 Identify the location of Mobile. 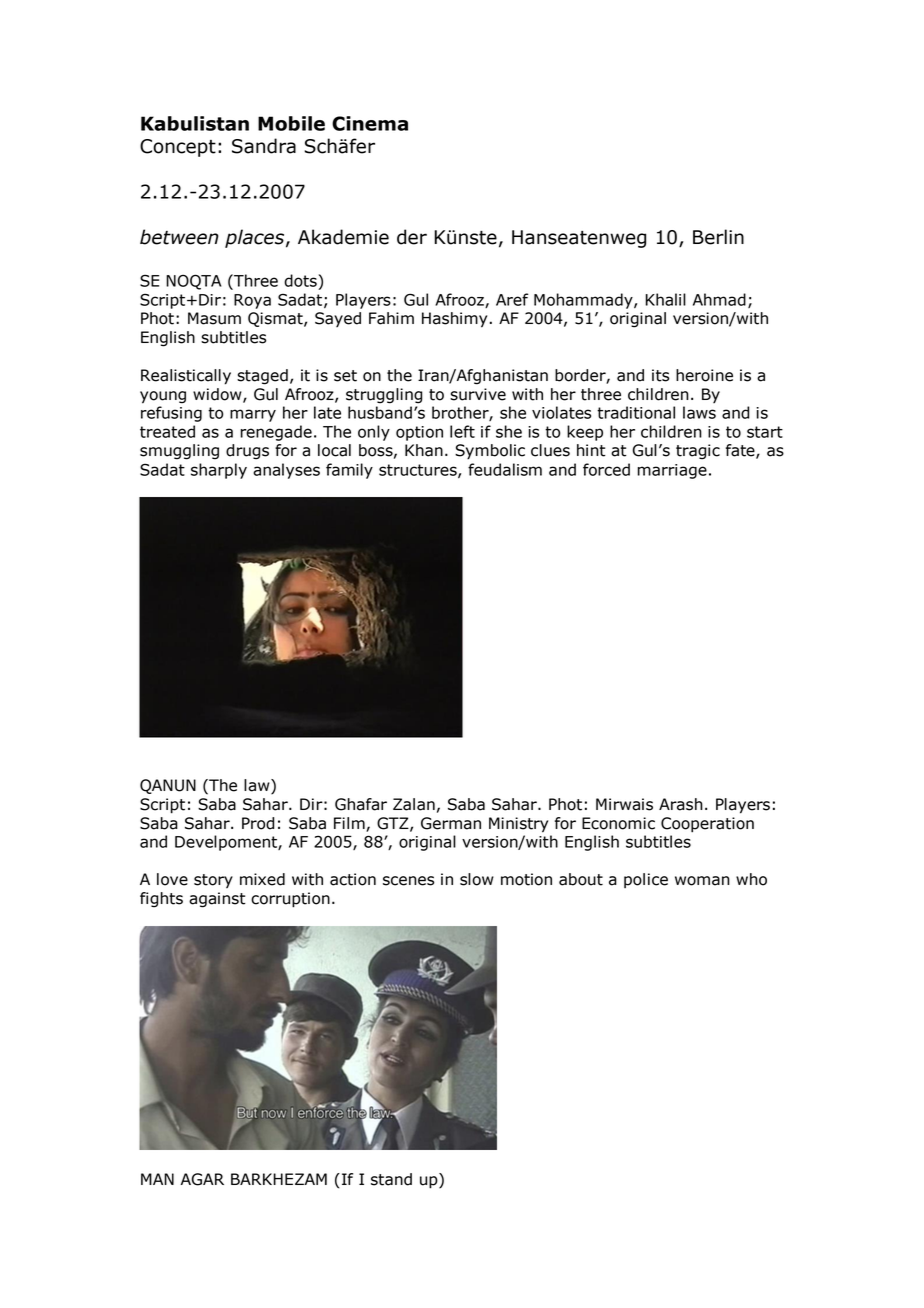
(291, 123).
